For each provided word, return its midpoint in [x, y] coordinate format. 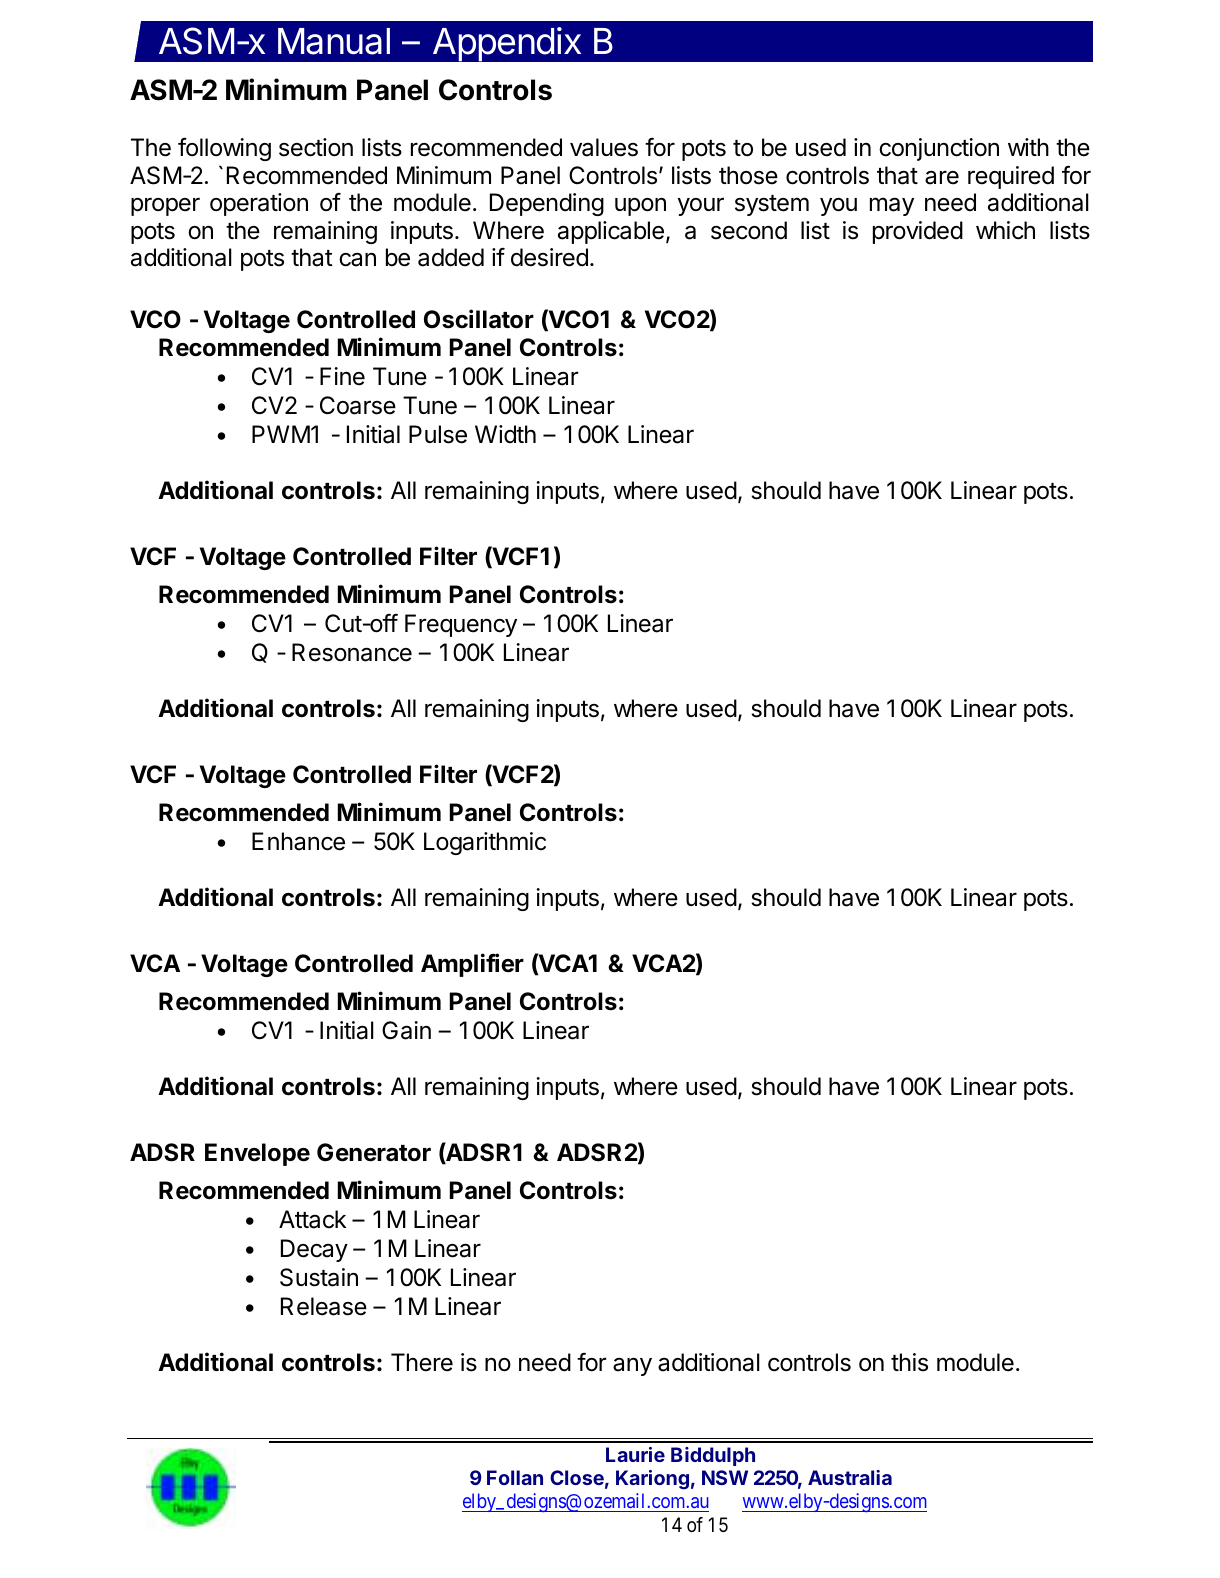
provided [918, 232]
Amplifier [472, 965]
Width [505, 434]
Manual [334, 41]
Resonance [352, 652]
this [909, 1362]
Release [324, 1306]
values [604, 147]
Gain [406, 1030]
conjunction [939, 149]
